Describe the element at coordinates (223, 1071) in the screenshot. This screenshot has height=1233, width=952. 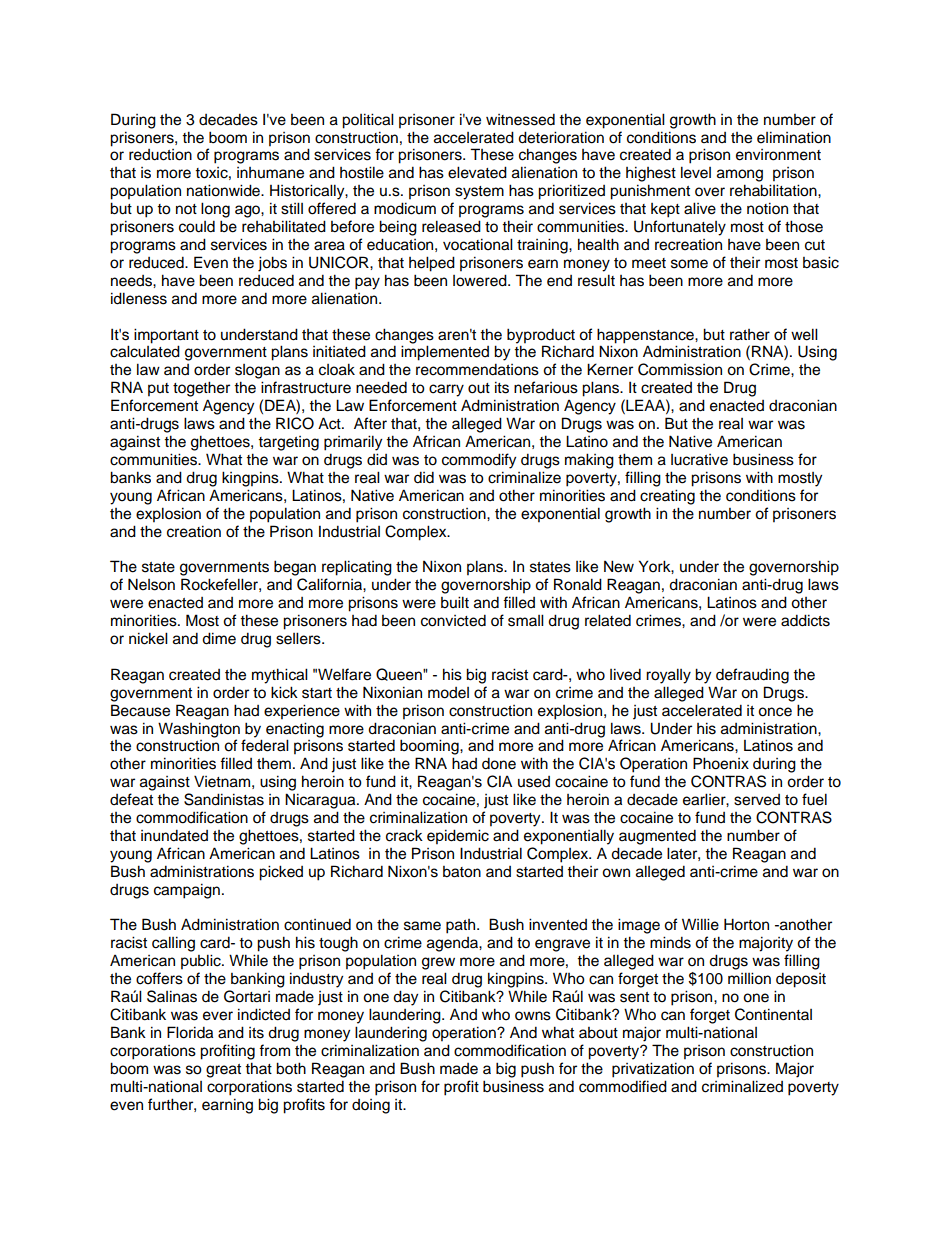
I see `great` at that location.
